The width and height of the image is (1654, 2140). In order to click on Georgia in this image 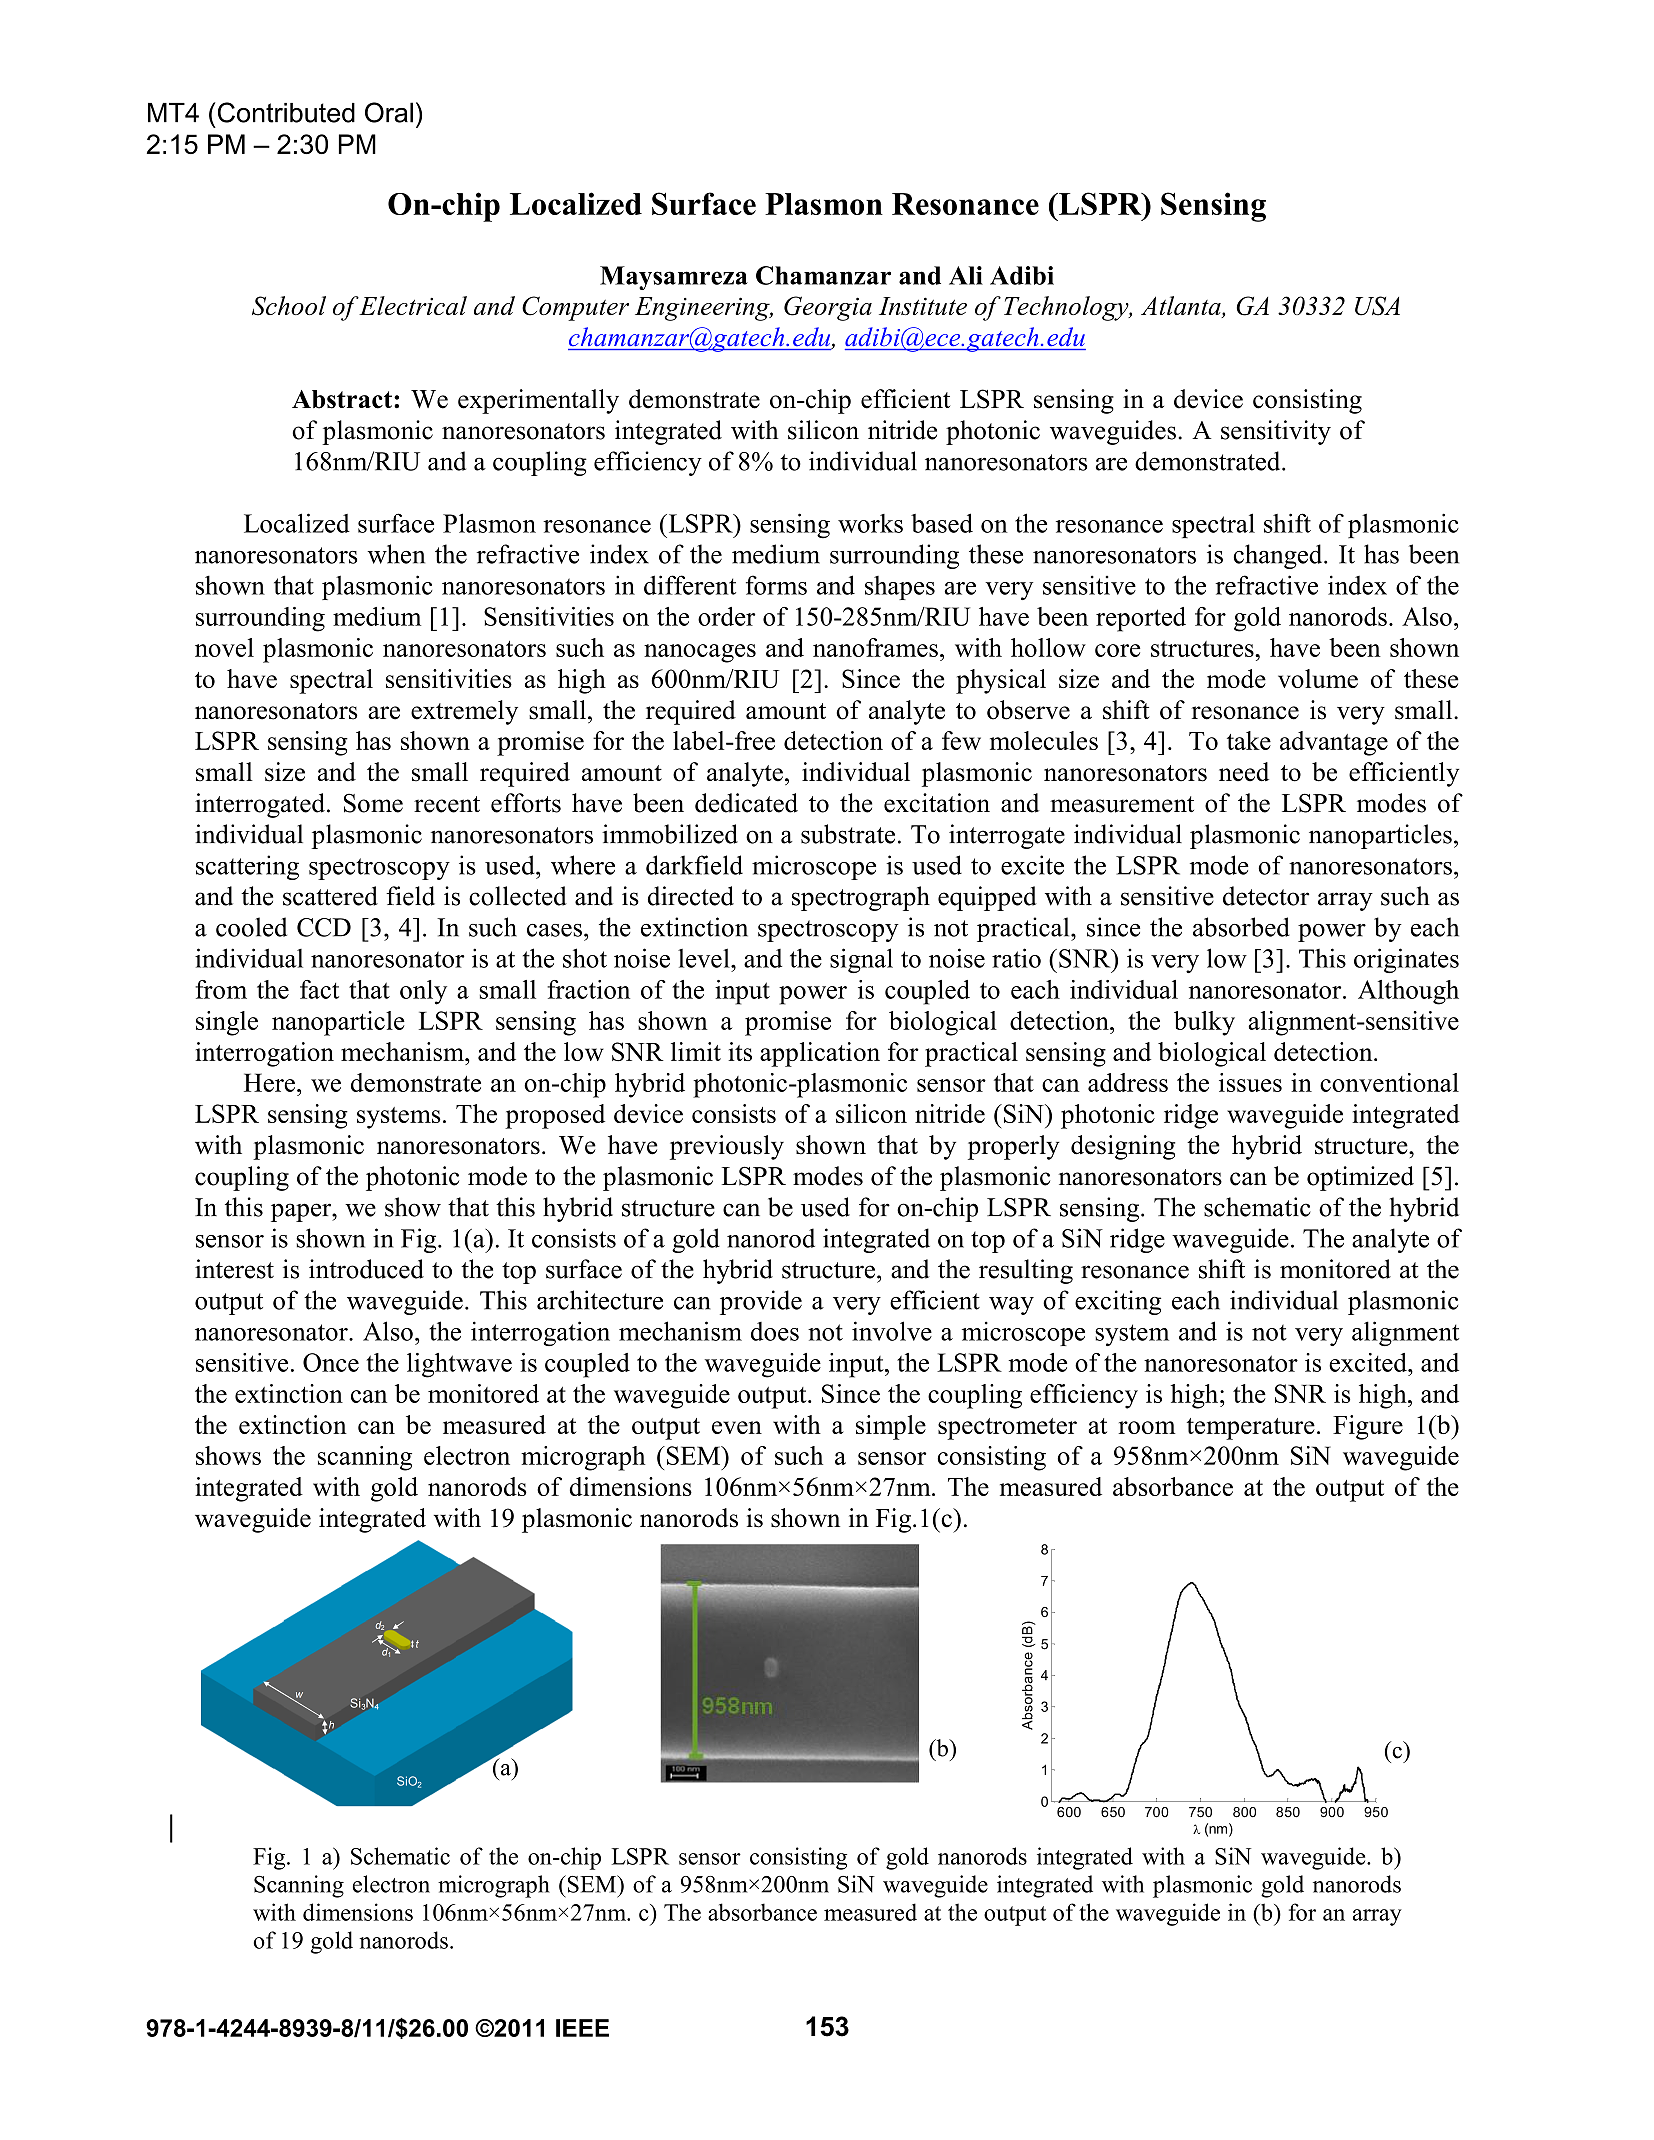, I will do `click(828, 308)`.
